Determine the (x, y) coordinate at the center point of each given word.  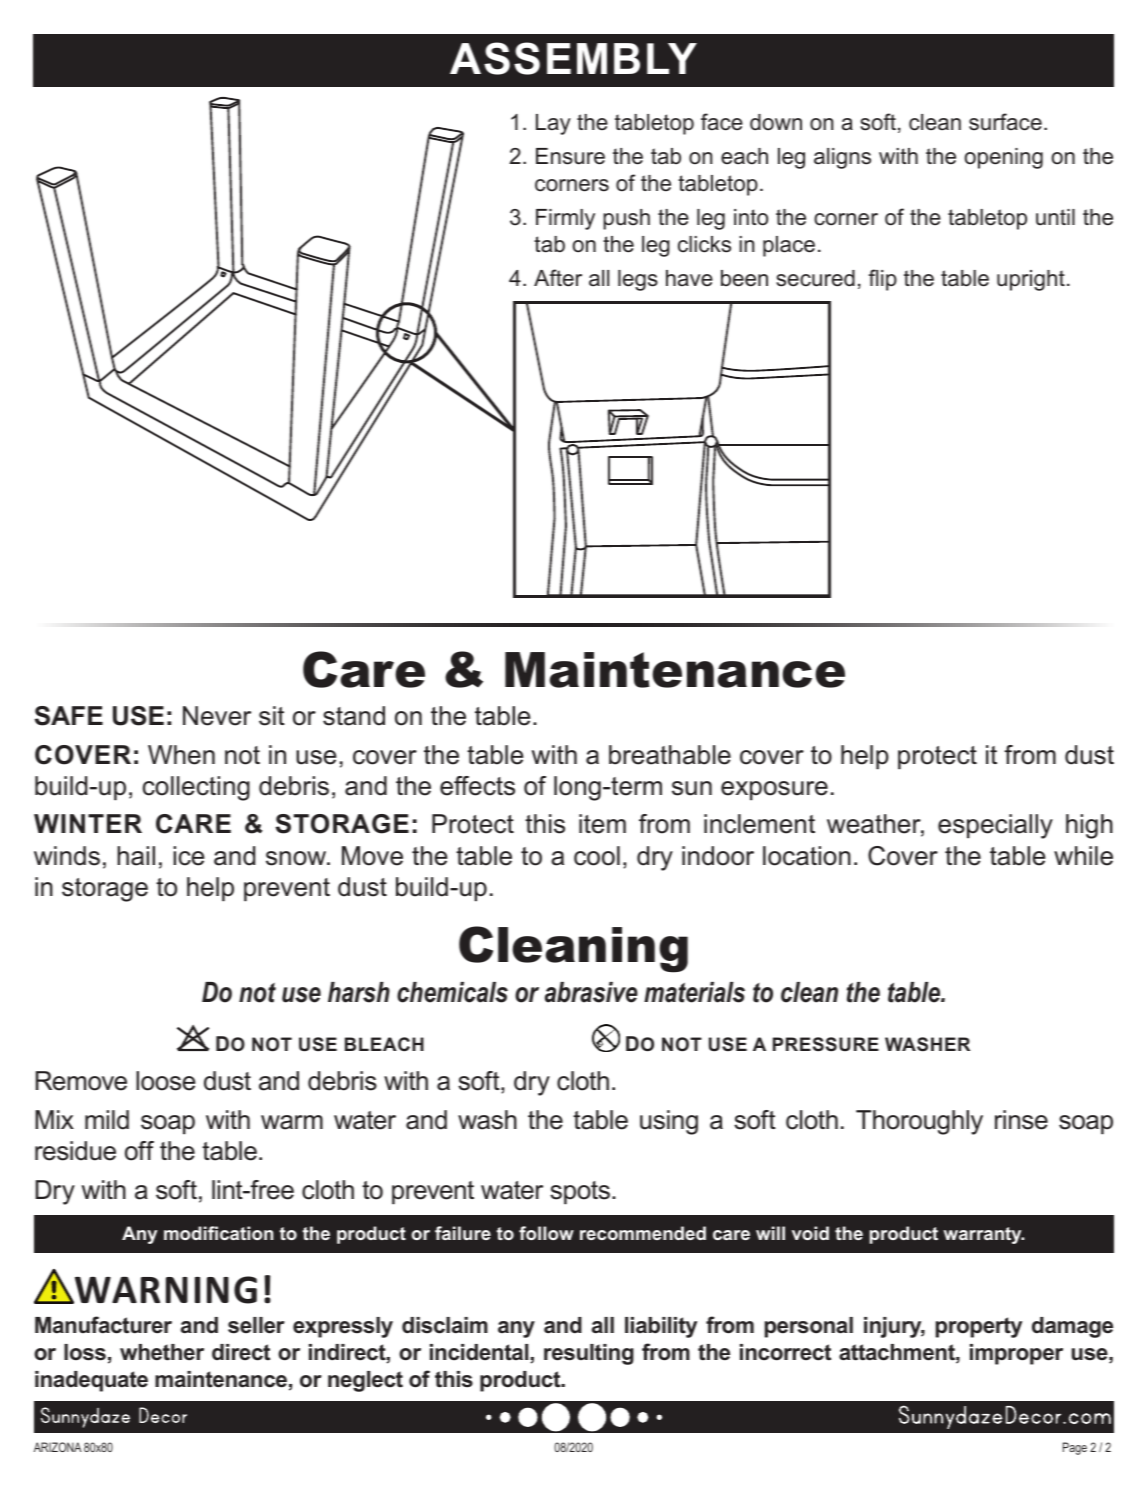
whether (162, 1352)
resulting (589, 1354)
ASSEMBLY (573, 58)
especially (995, 826)
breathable (670, 755)
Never (217, 716)
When (181, 755)
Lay (553, 124)
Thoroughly (919, 1122)
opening (1003, 158)
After (558, 278)
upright (1031, 280)
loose (165, 1081)
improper (1016, 1354)
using (669, 1122)
